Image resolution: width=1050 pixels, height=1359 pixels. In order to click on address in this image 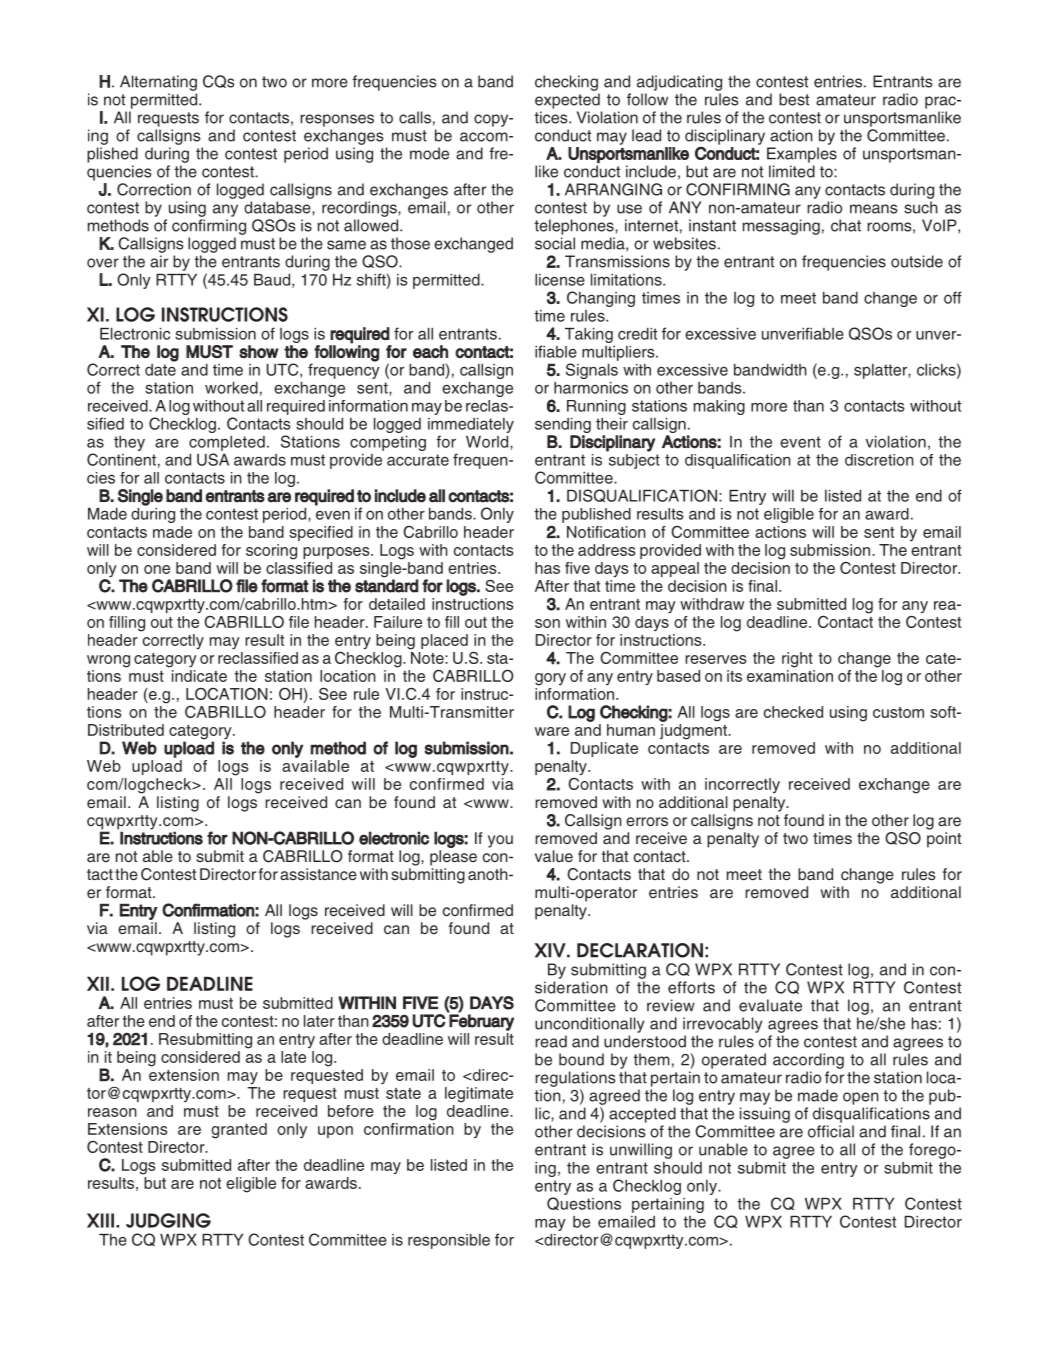, I will do `click(606, 550)`.
